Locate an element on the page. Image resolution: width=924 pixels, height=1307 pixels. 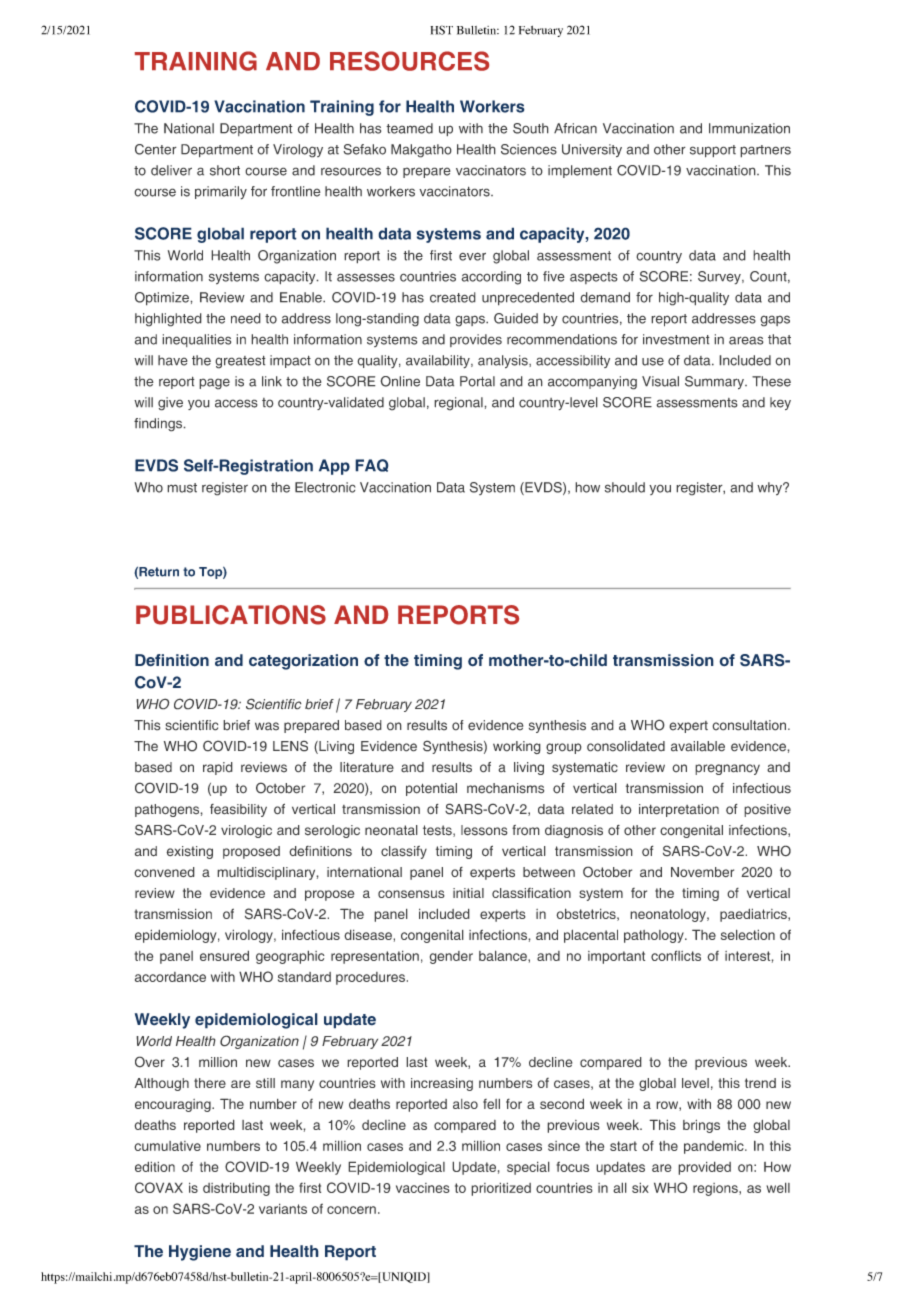
prioritized is located at coordinates (501, 1189).
